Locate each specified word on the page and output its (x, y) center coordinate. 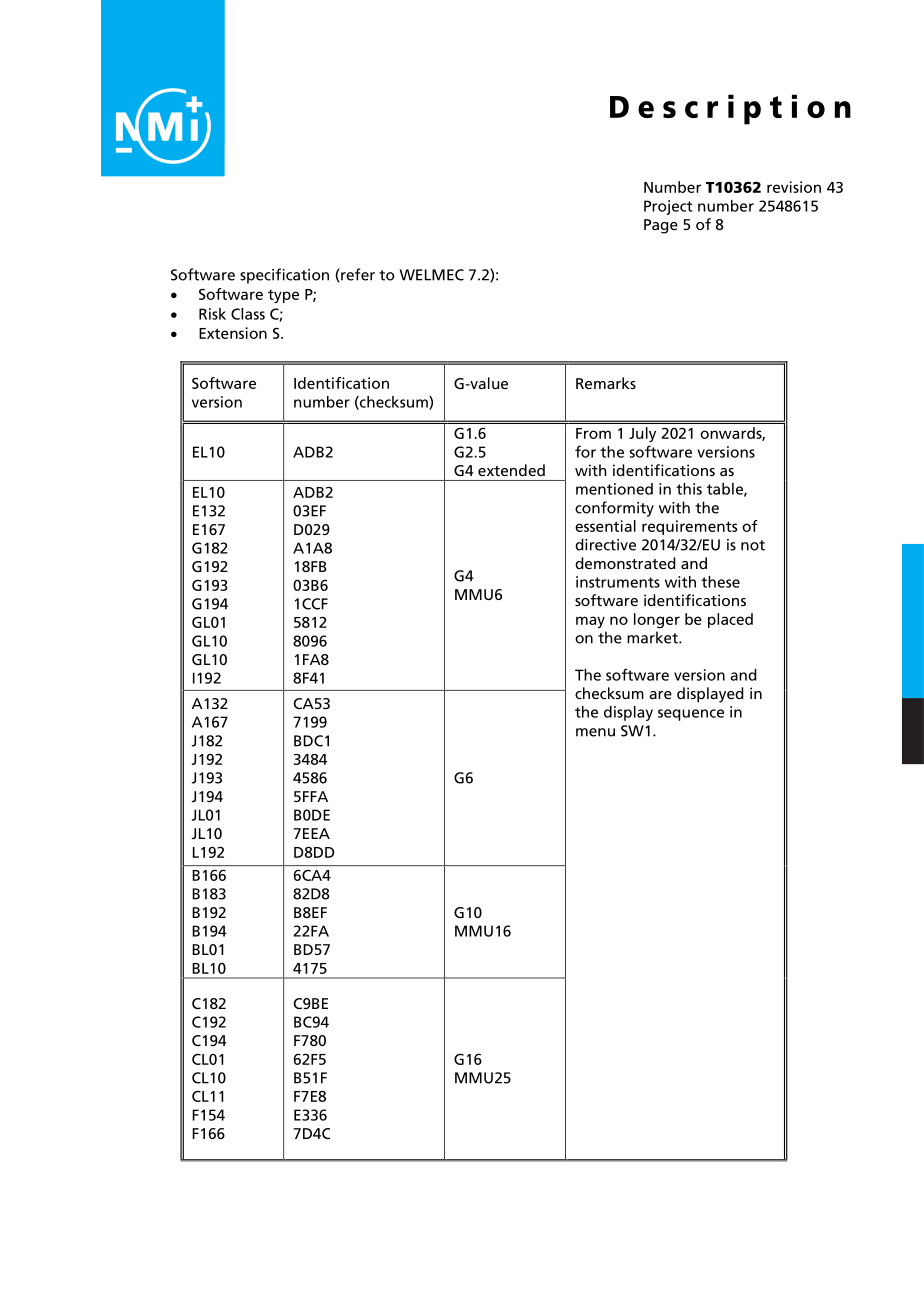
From (593, 433)
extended (511, 470)
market (653, 637)
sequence (691, 715)
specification (284, 276)
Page (661, 226)
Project (668, 207)
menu (595, 732)
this (689, 489)
